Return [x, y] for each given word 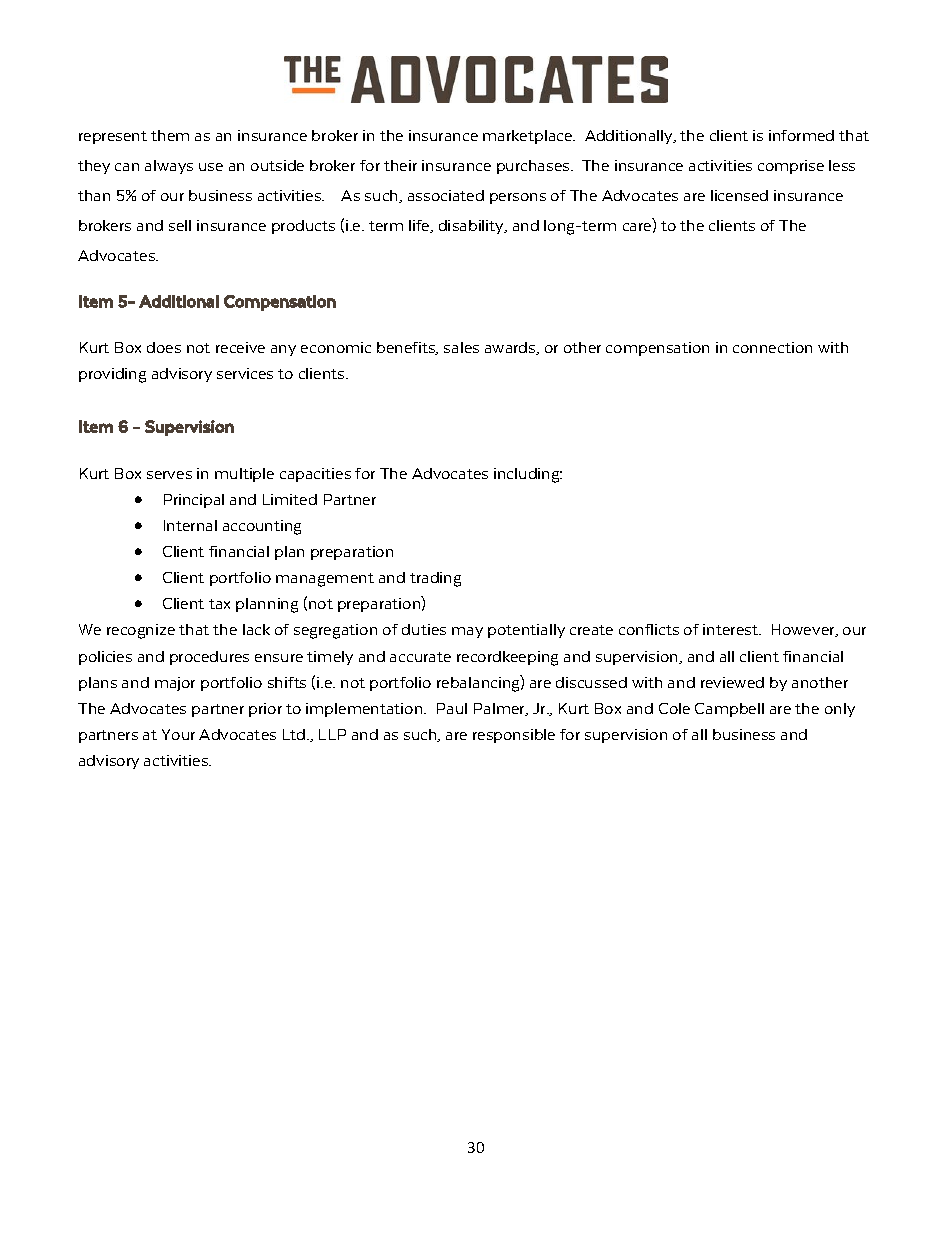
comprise [791, 167]
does [164, 347]
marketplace [529, 137]
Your [178, 734]
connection [772, 347]
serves [169, 475]
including [528, 475]
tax [219, 604]
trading [435, 579]
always [169, 167]
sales [461, 347]
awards [511, 348]
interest [732, 629]
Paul [452, 708]
